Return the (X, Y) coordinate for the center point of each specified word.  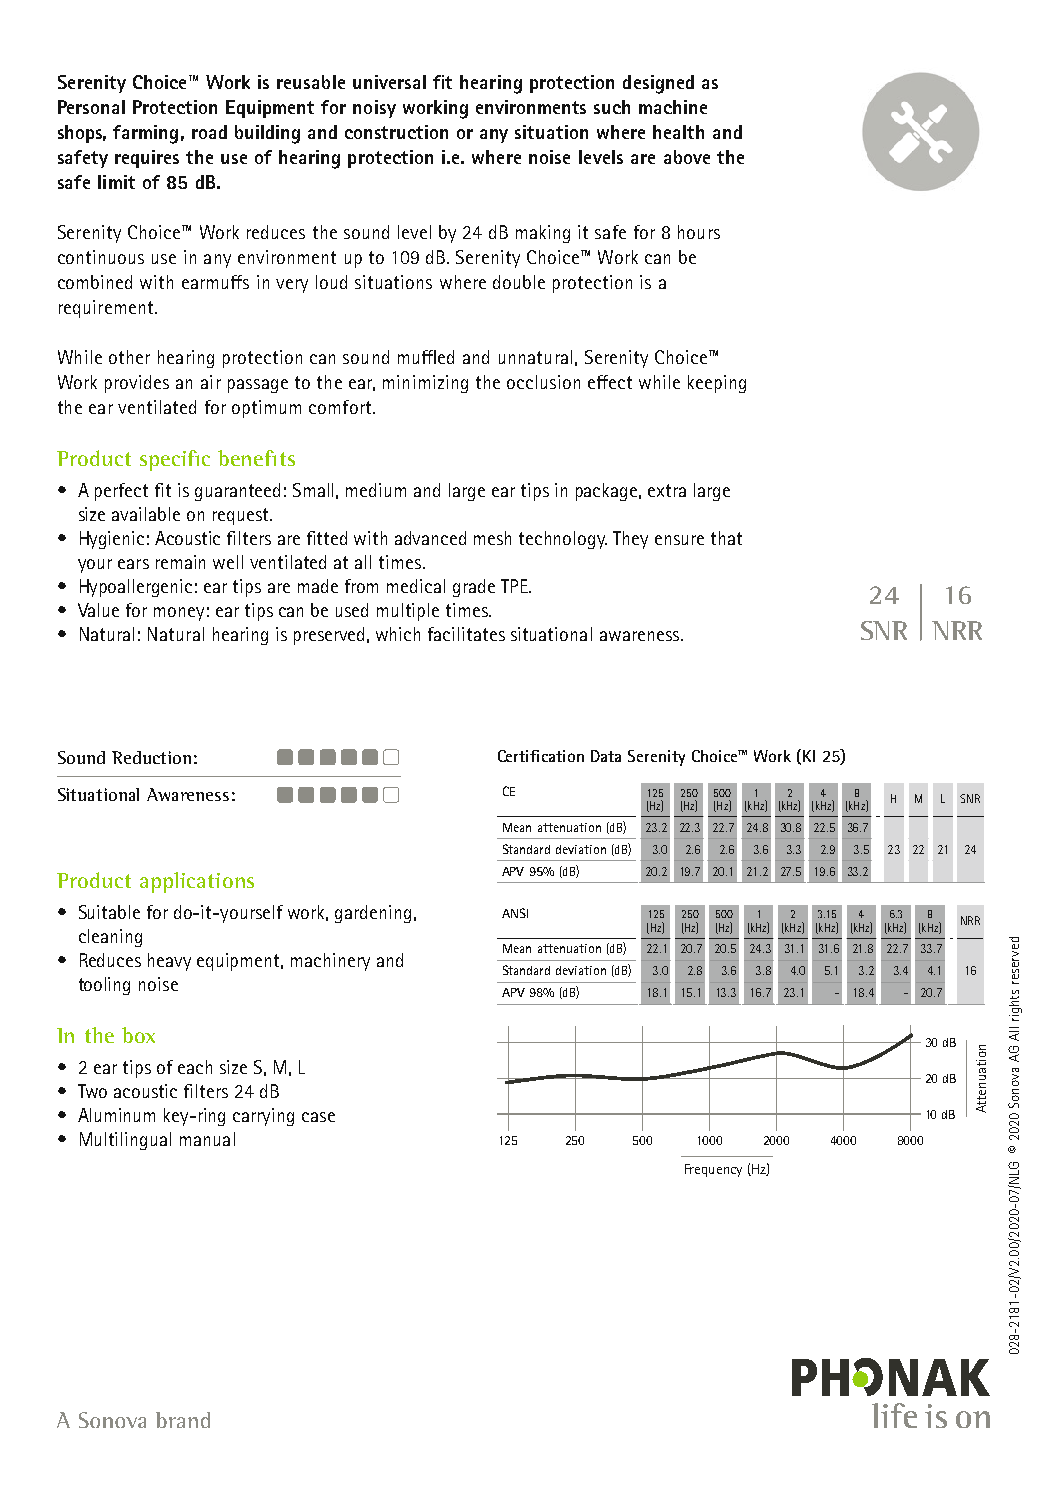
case (318, 1117)
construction (396, 132)
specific (175, 460)
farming (145, 134)
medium (376, 490)
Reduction (151, 757)
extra (667, 490)
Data (606, 756)
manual (207, 1139)
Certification (541, 756)
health (678, 132)
